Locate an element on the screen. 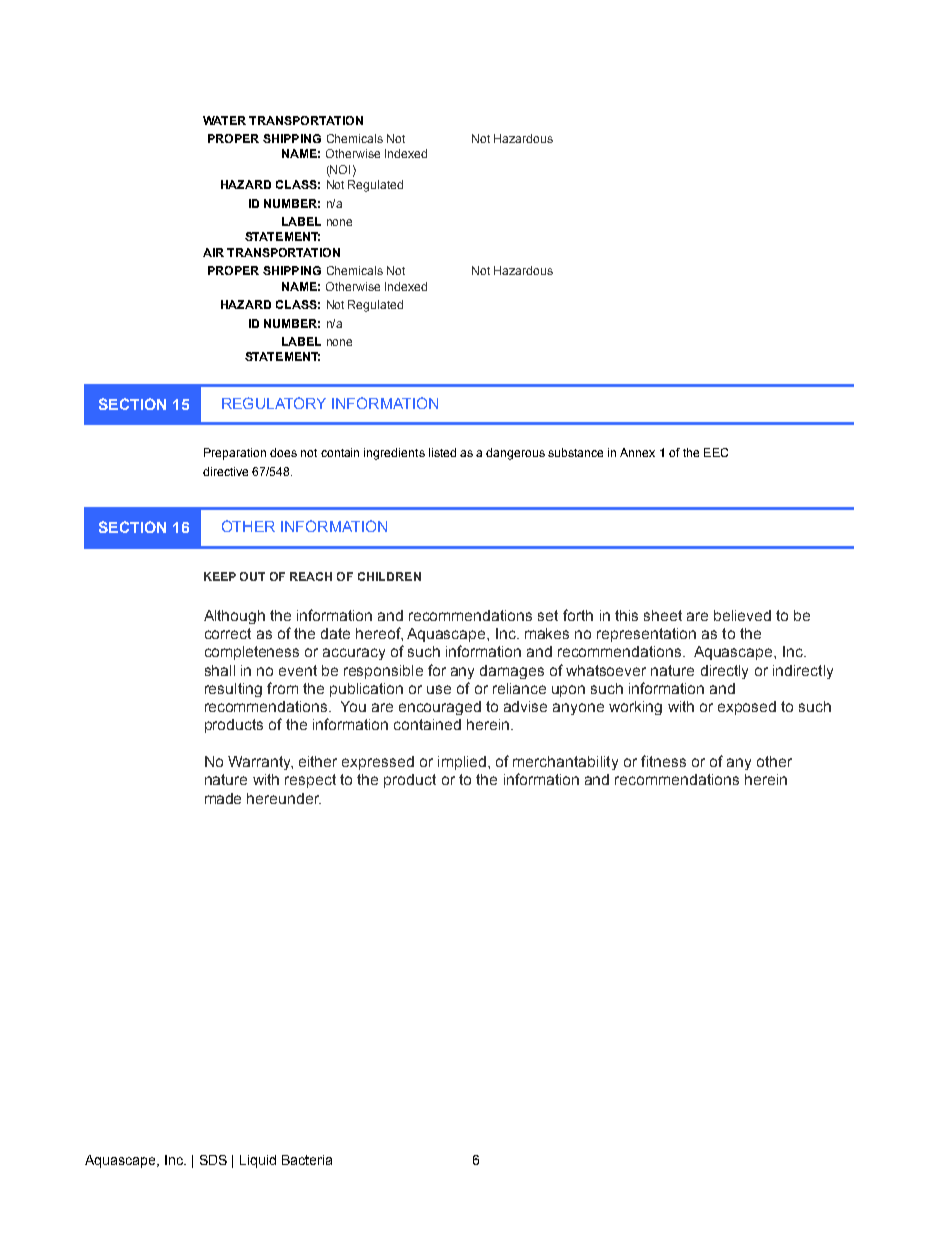  AIR is located at coordinates (213, 252).
